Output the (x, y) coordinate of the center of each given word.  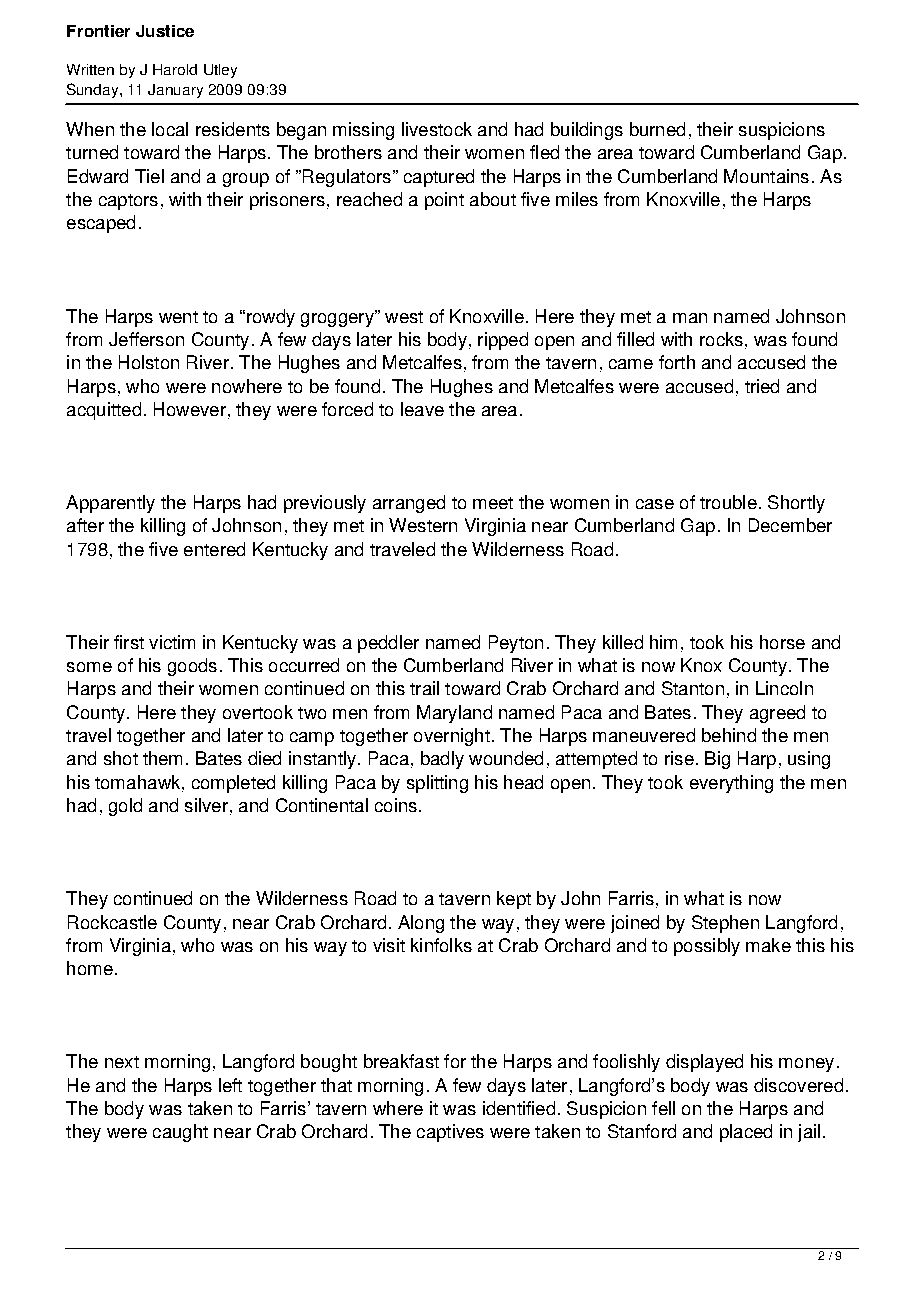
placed (746, 1133)
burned (657, 129)
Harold (175, 69)
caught (180, 1133)
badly (442, 760)
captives (450, 1133)
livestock (437, 129)
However (190, 409)
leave (422, 409)
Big (717, 760)
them (162, 758)
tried (762, 386)
